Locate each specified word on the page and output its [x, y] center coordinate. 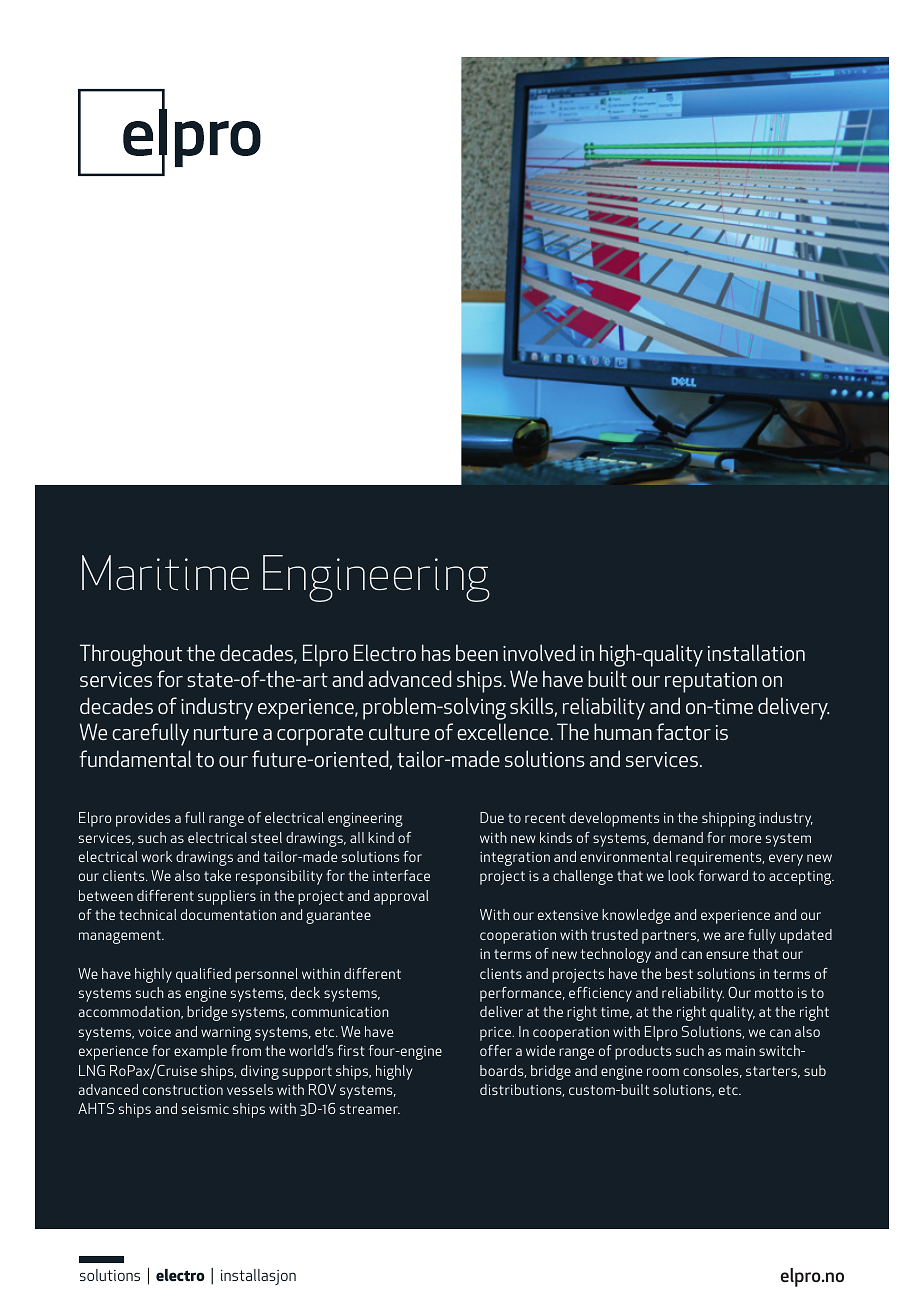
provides [143, 819]
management [121, 937]
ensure [727, 955]
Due [492, 817]
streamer [370, 1109]
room [663, 1072]
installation [756, 652]
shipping [729, 819]
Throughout [131, 655]
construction [183, 1090]
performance [522, 994]
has [436, 652]
